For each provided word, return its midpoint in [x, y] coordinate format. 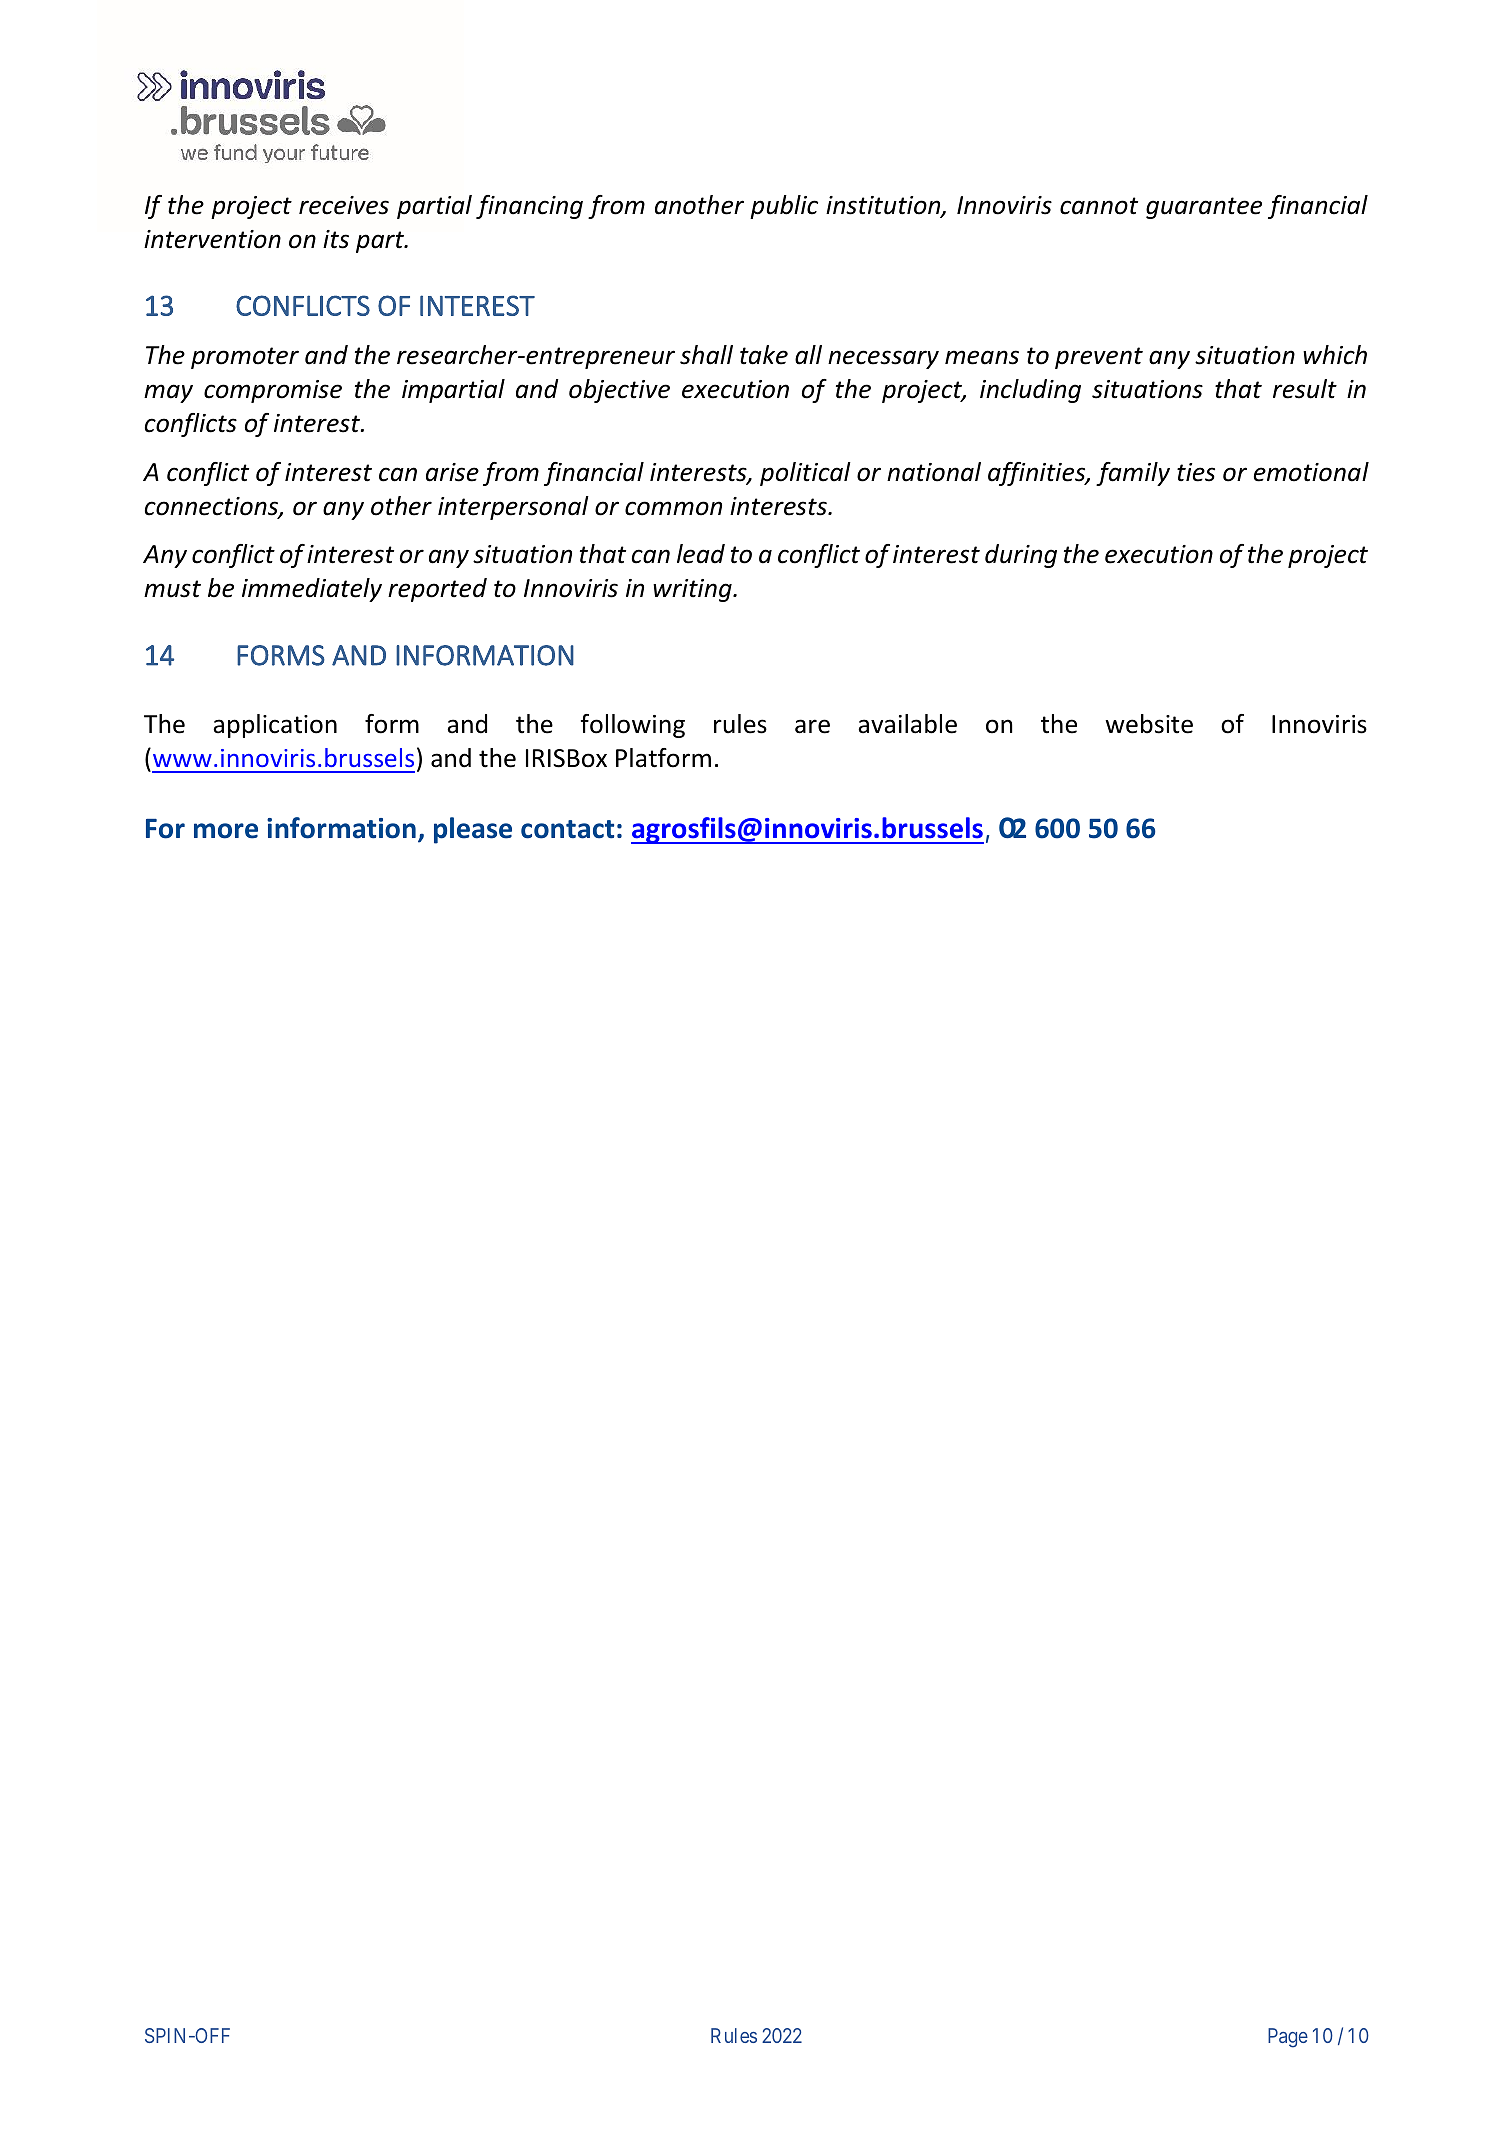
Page [1288, 2038]
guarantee [1204, 208]
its [336, 239]
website [1149, 724]
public [784, 207]
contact [567, 829]
